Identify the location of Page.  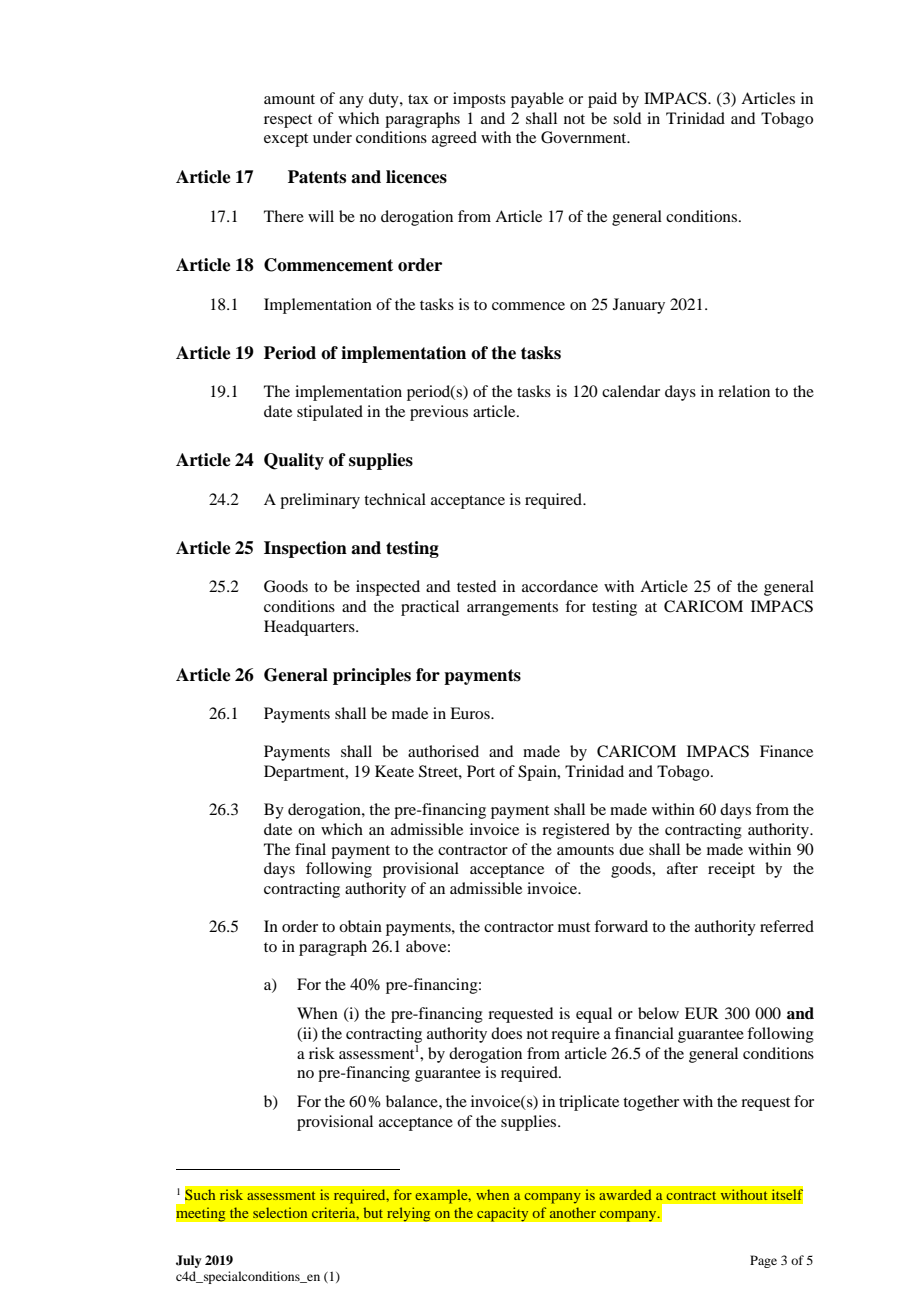
(763, 1261).
